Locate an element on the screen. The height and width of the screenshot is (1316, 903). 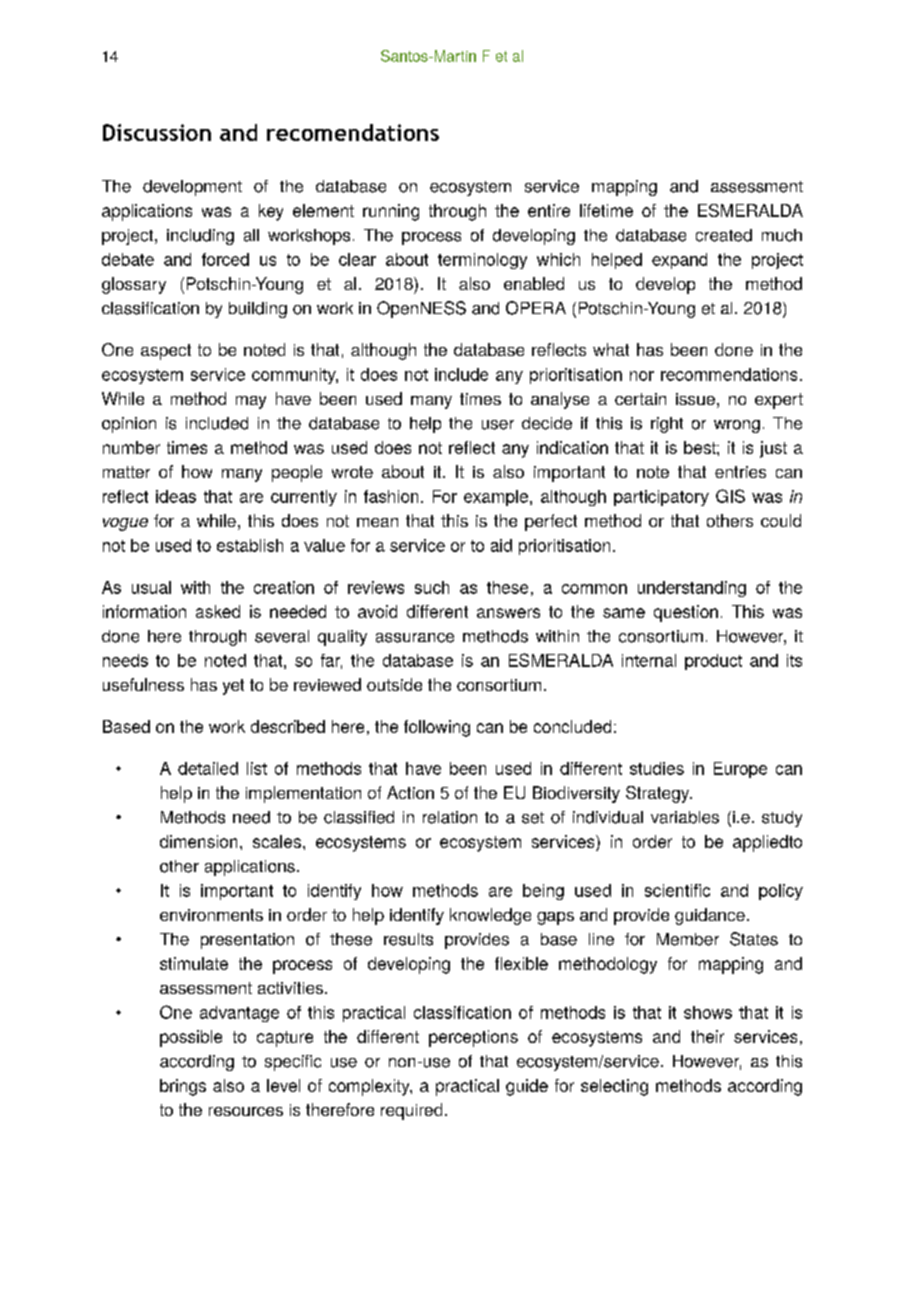
question is located at coordinates (686, 613).
